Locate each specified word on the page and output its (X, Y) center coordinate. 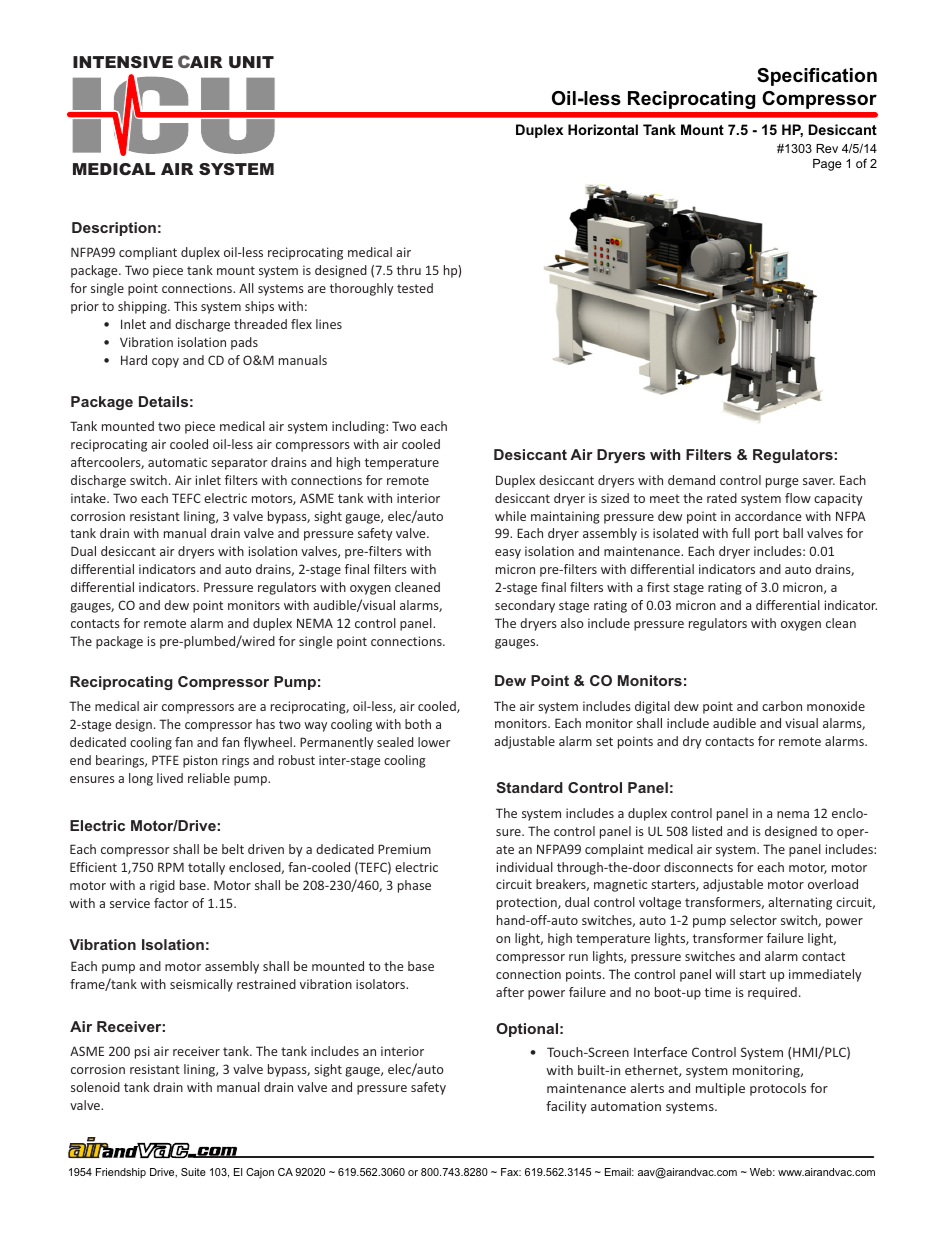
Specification (817, 77)
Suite (193, 1172)
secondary (525, 606)
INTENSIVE (123, 62)
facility (566, 1107)
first (658, 587)
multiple (720, 1089)
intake (89, 498)
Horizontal (603, 129)
